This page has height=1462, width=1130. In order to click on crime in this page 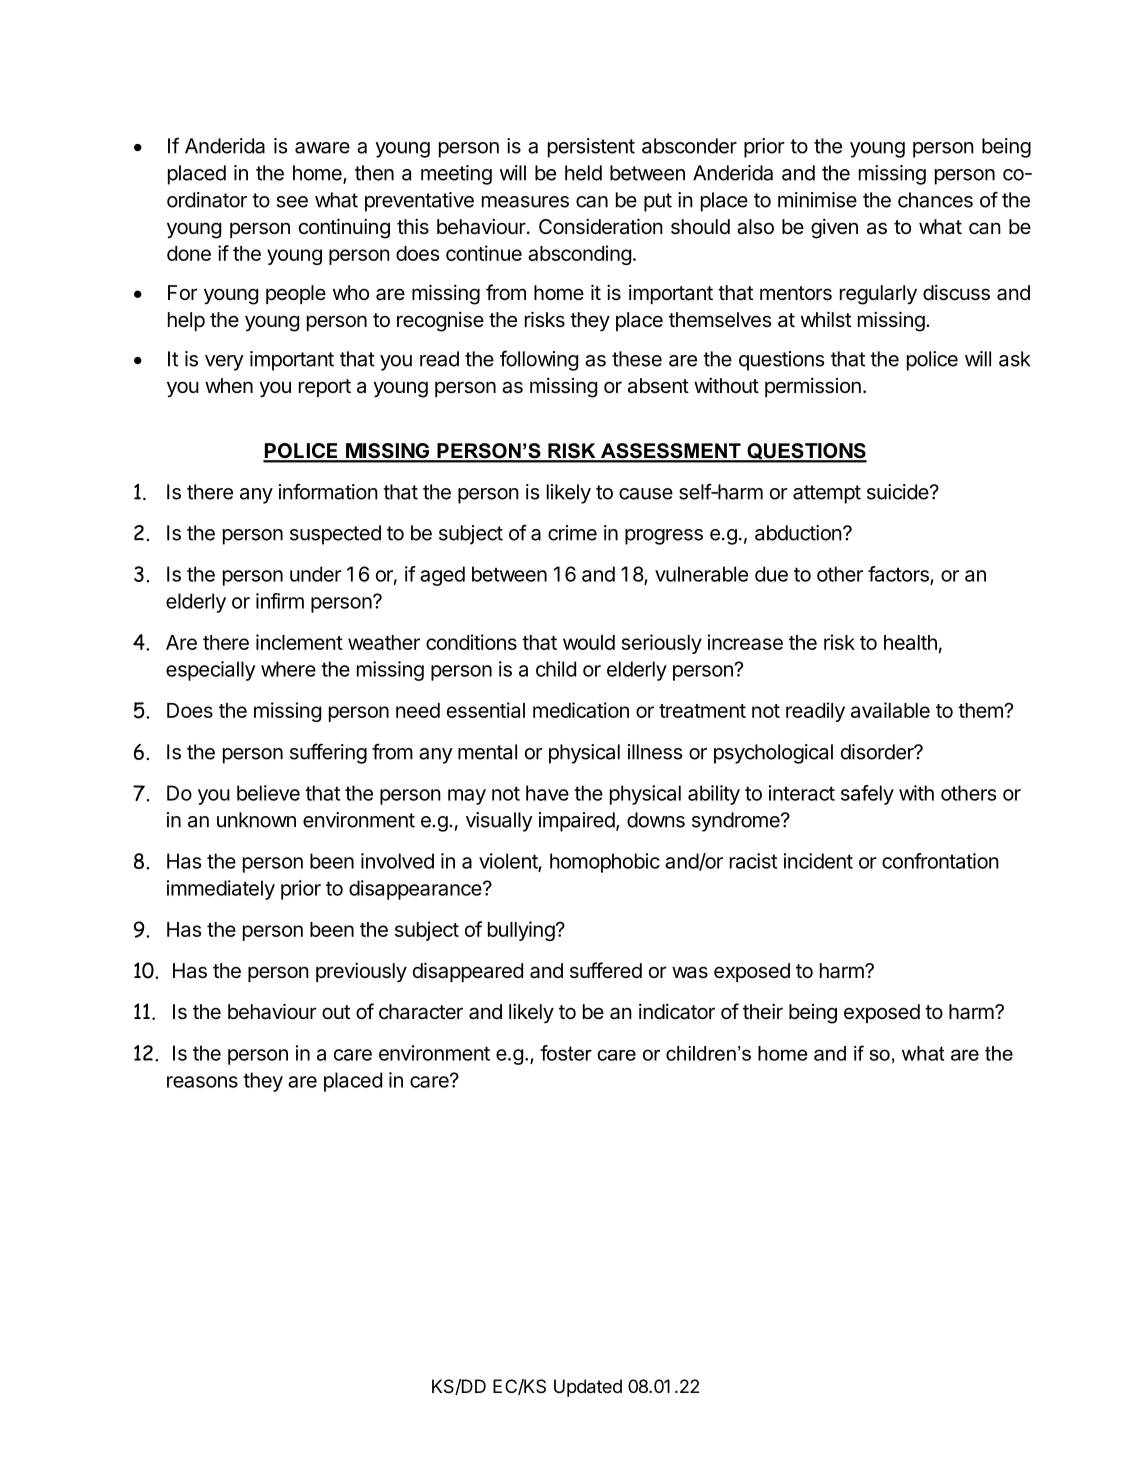, I will do `click(572, 533)`.
